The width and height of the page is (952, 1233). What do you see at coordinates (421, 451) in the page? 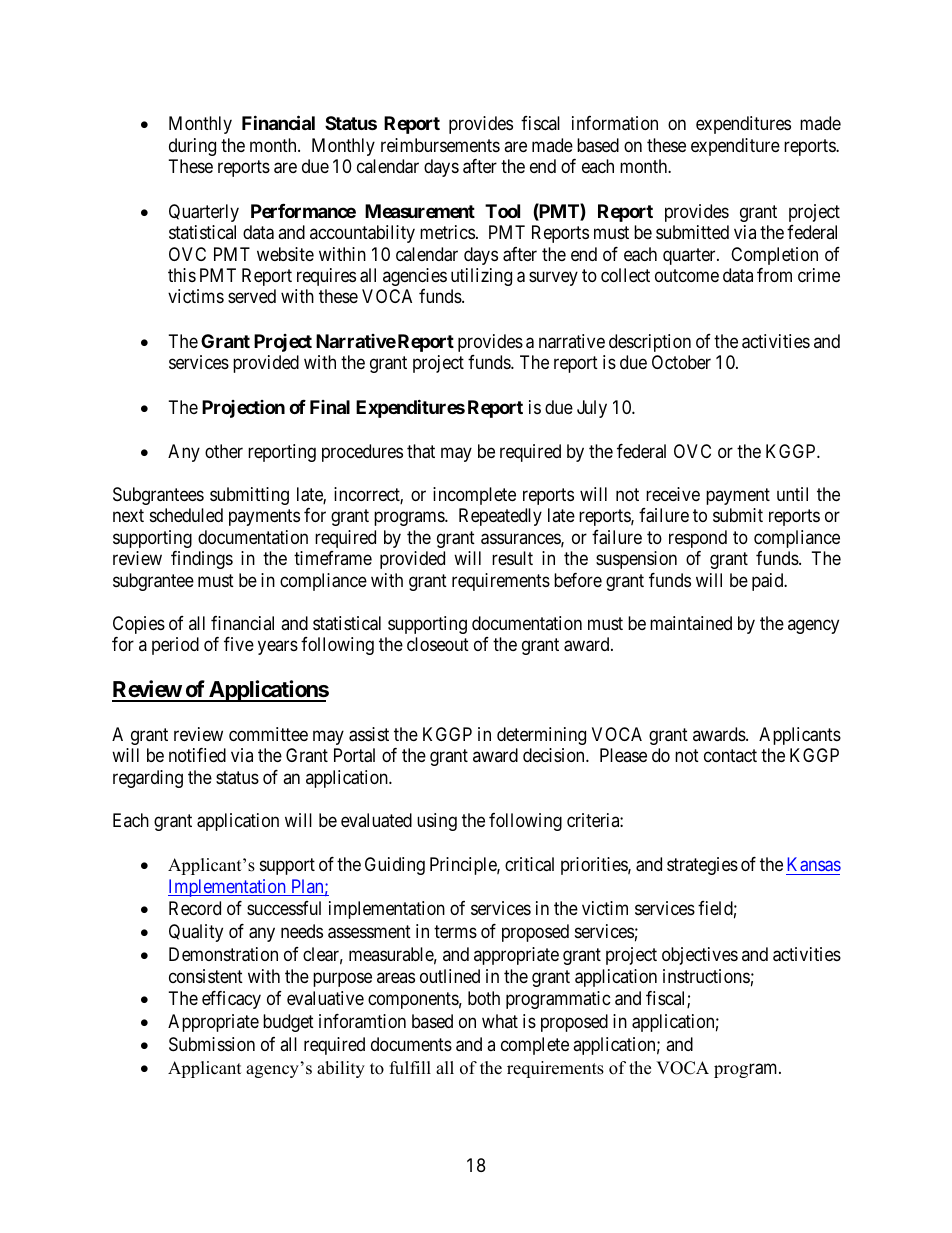
I see `that` at bounding box center [421, 451].
